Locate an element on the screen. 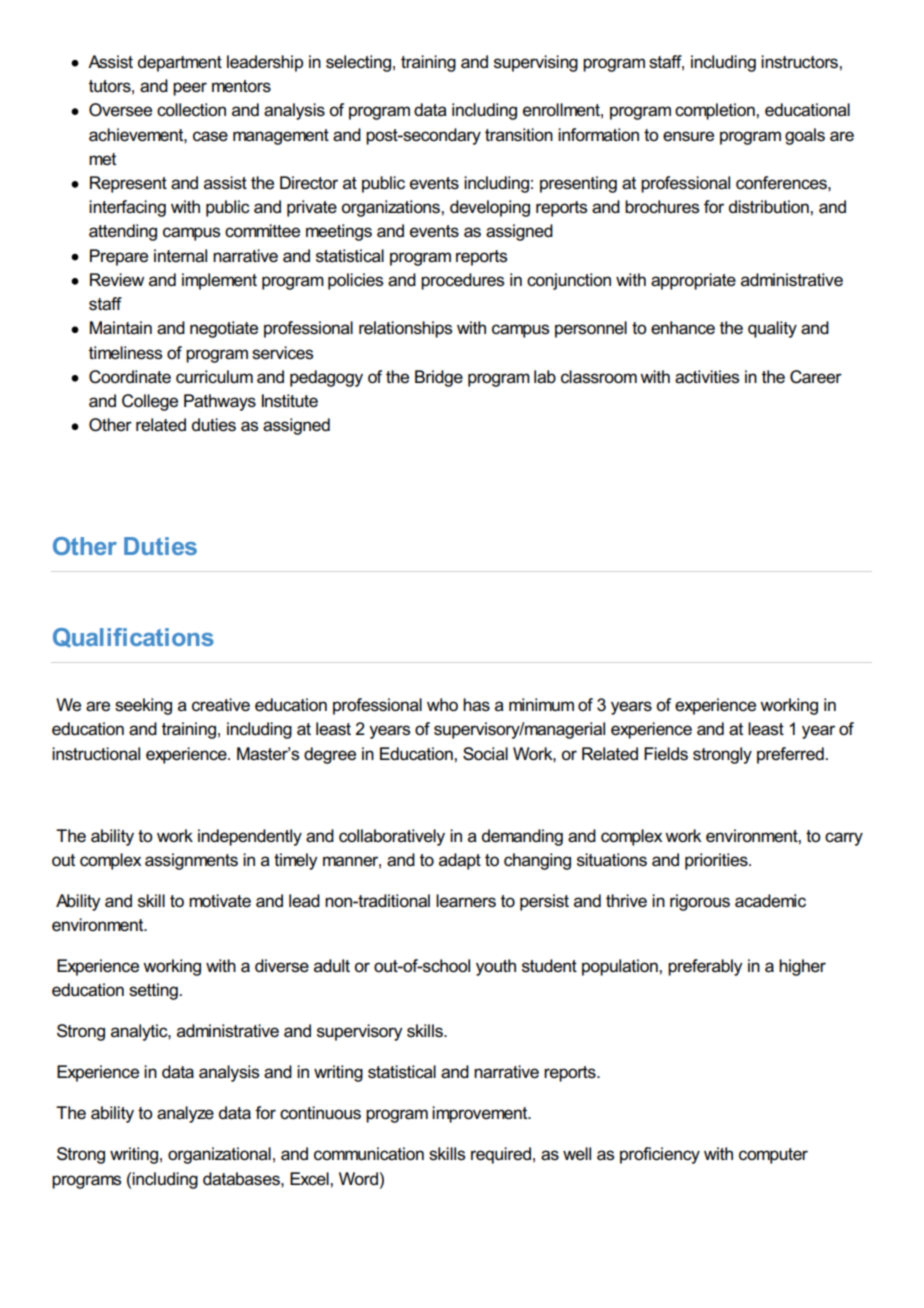  completion is located at coordinates (716, 111).
